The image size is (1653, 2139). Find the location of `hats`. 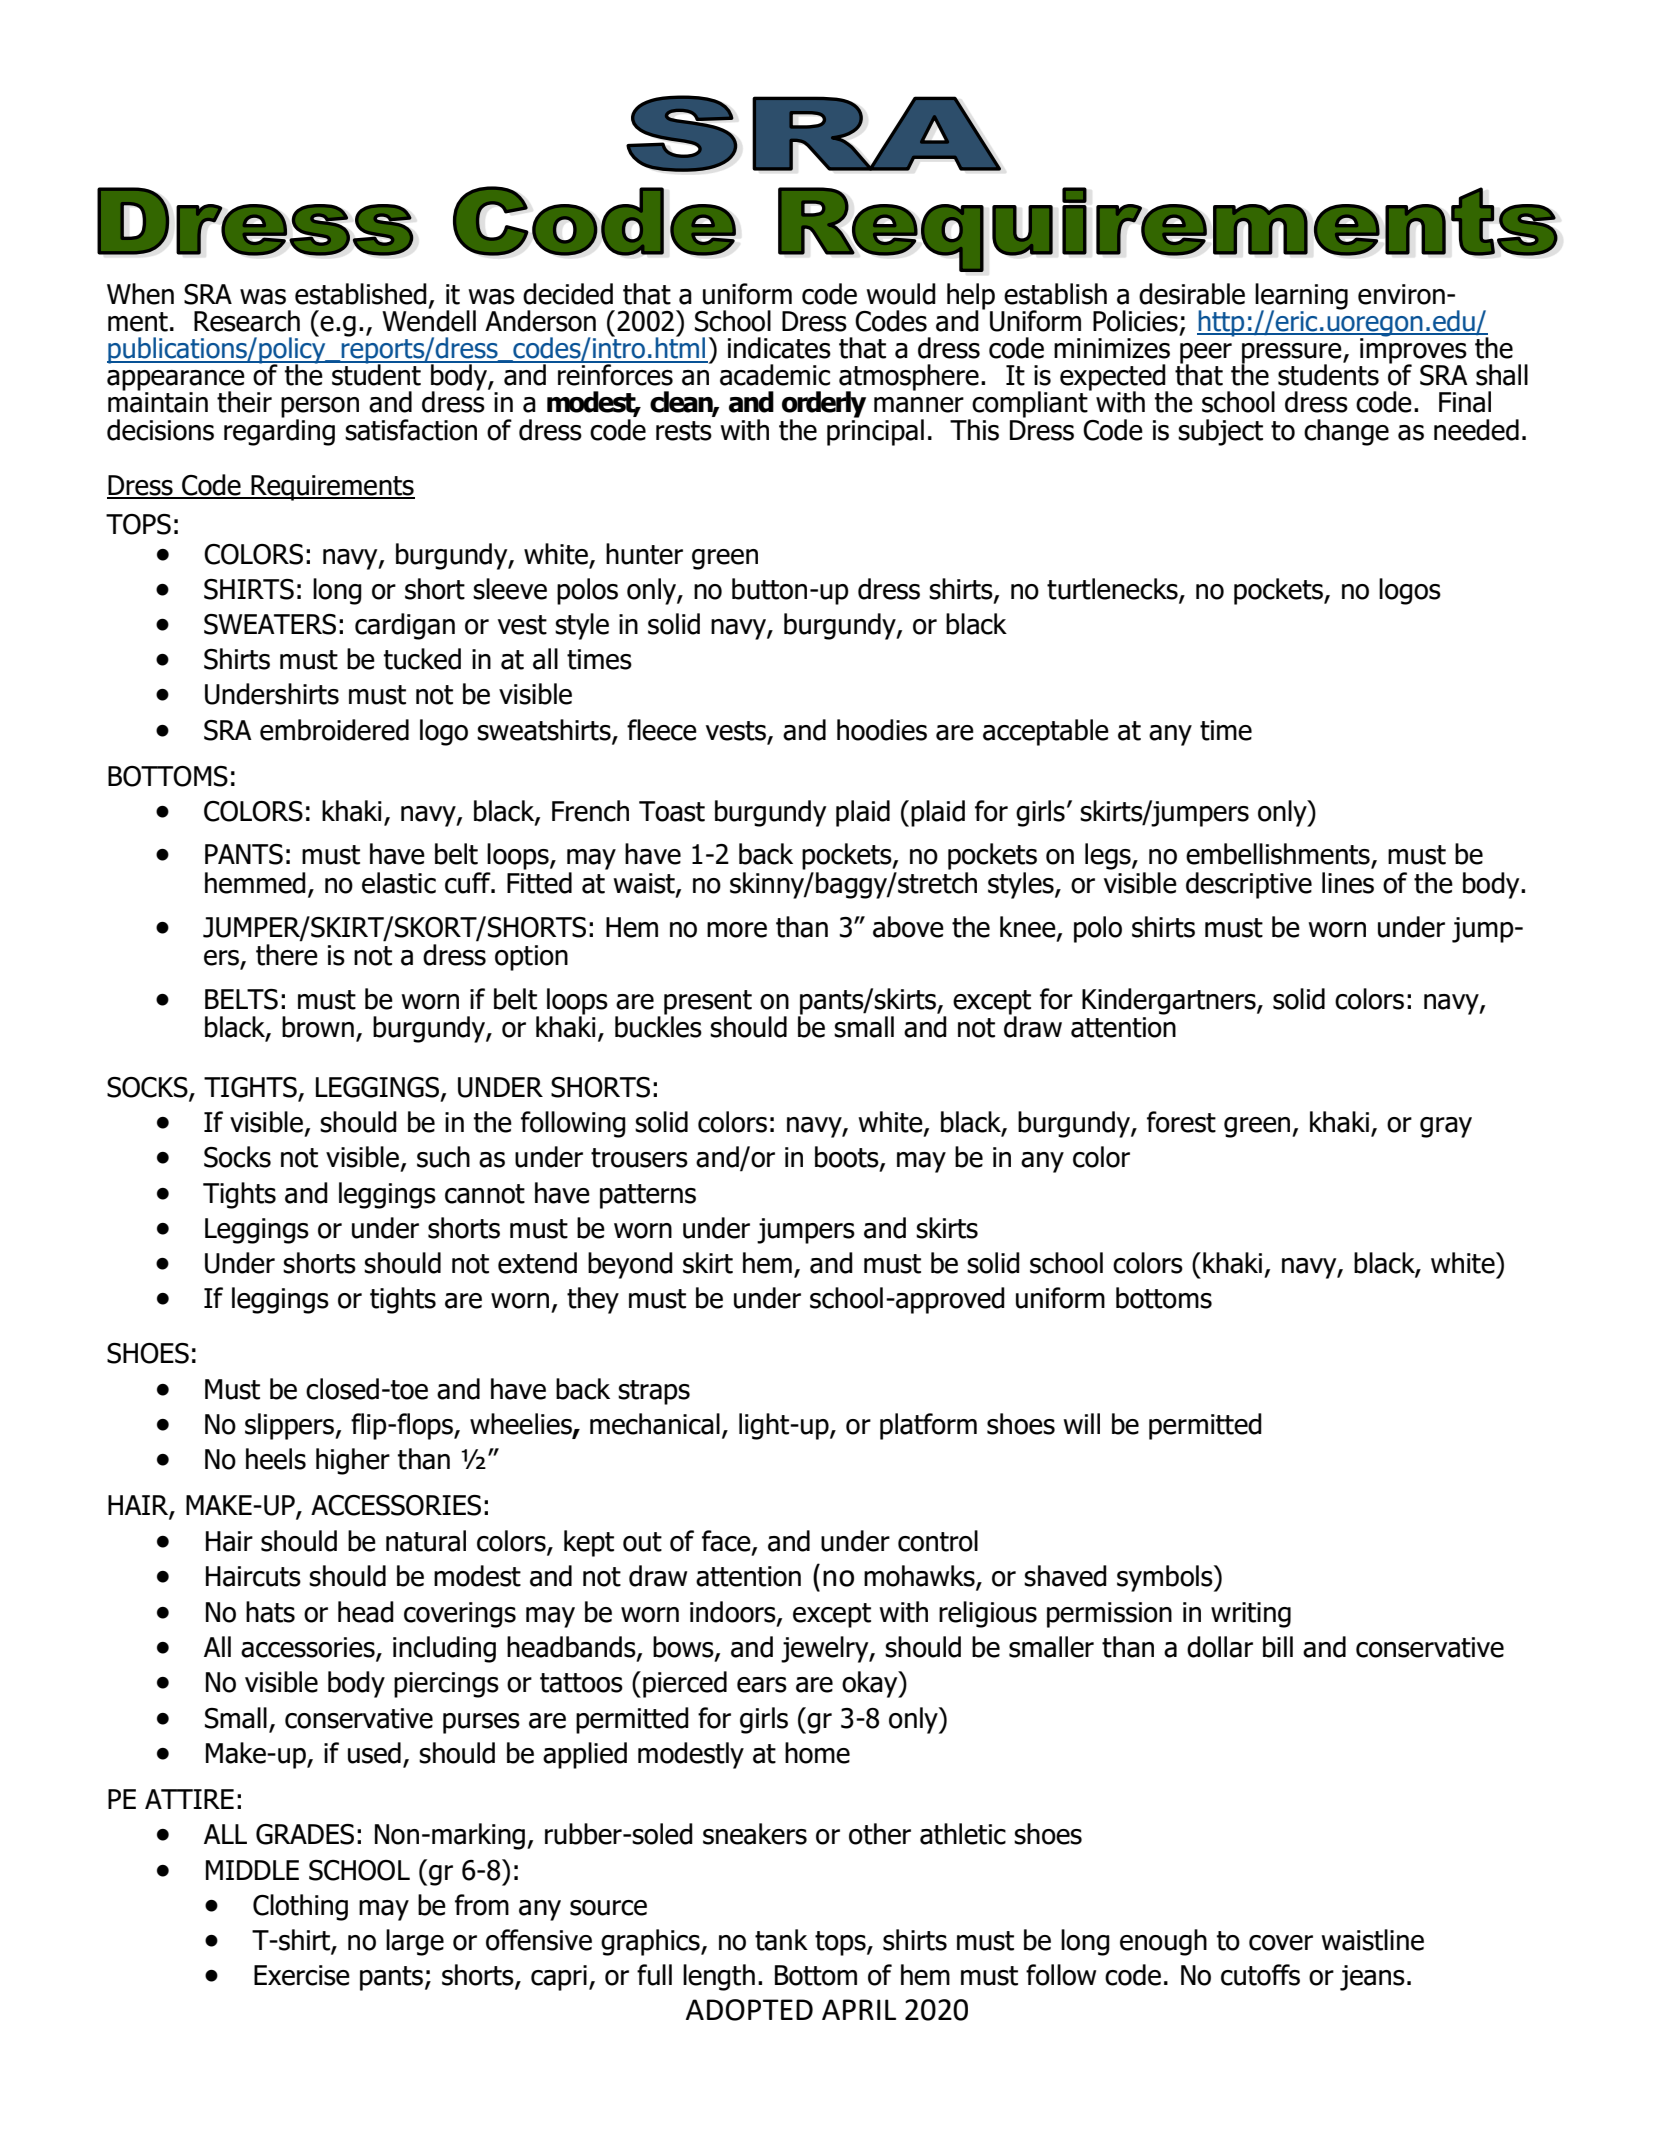

hats is located at coordinates (270, 1612).
